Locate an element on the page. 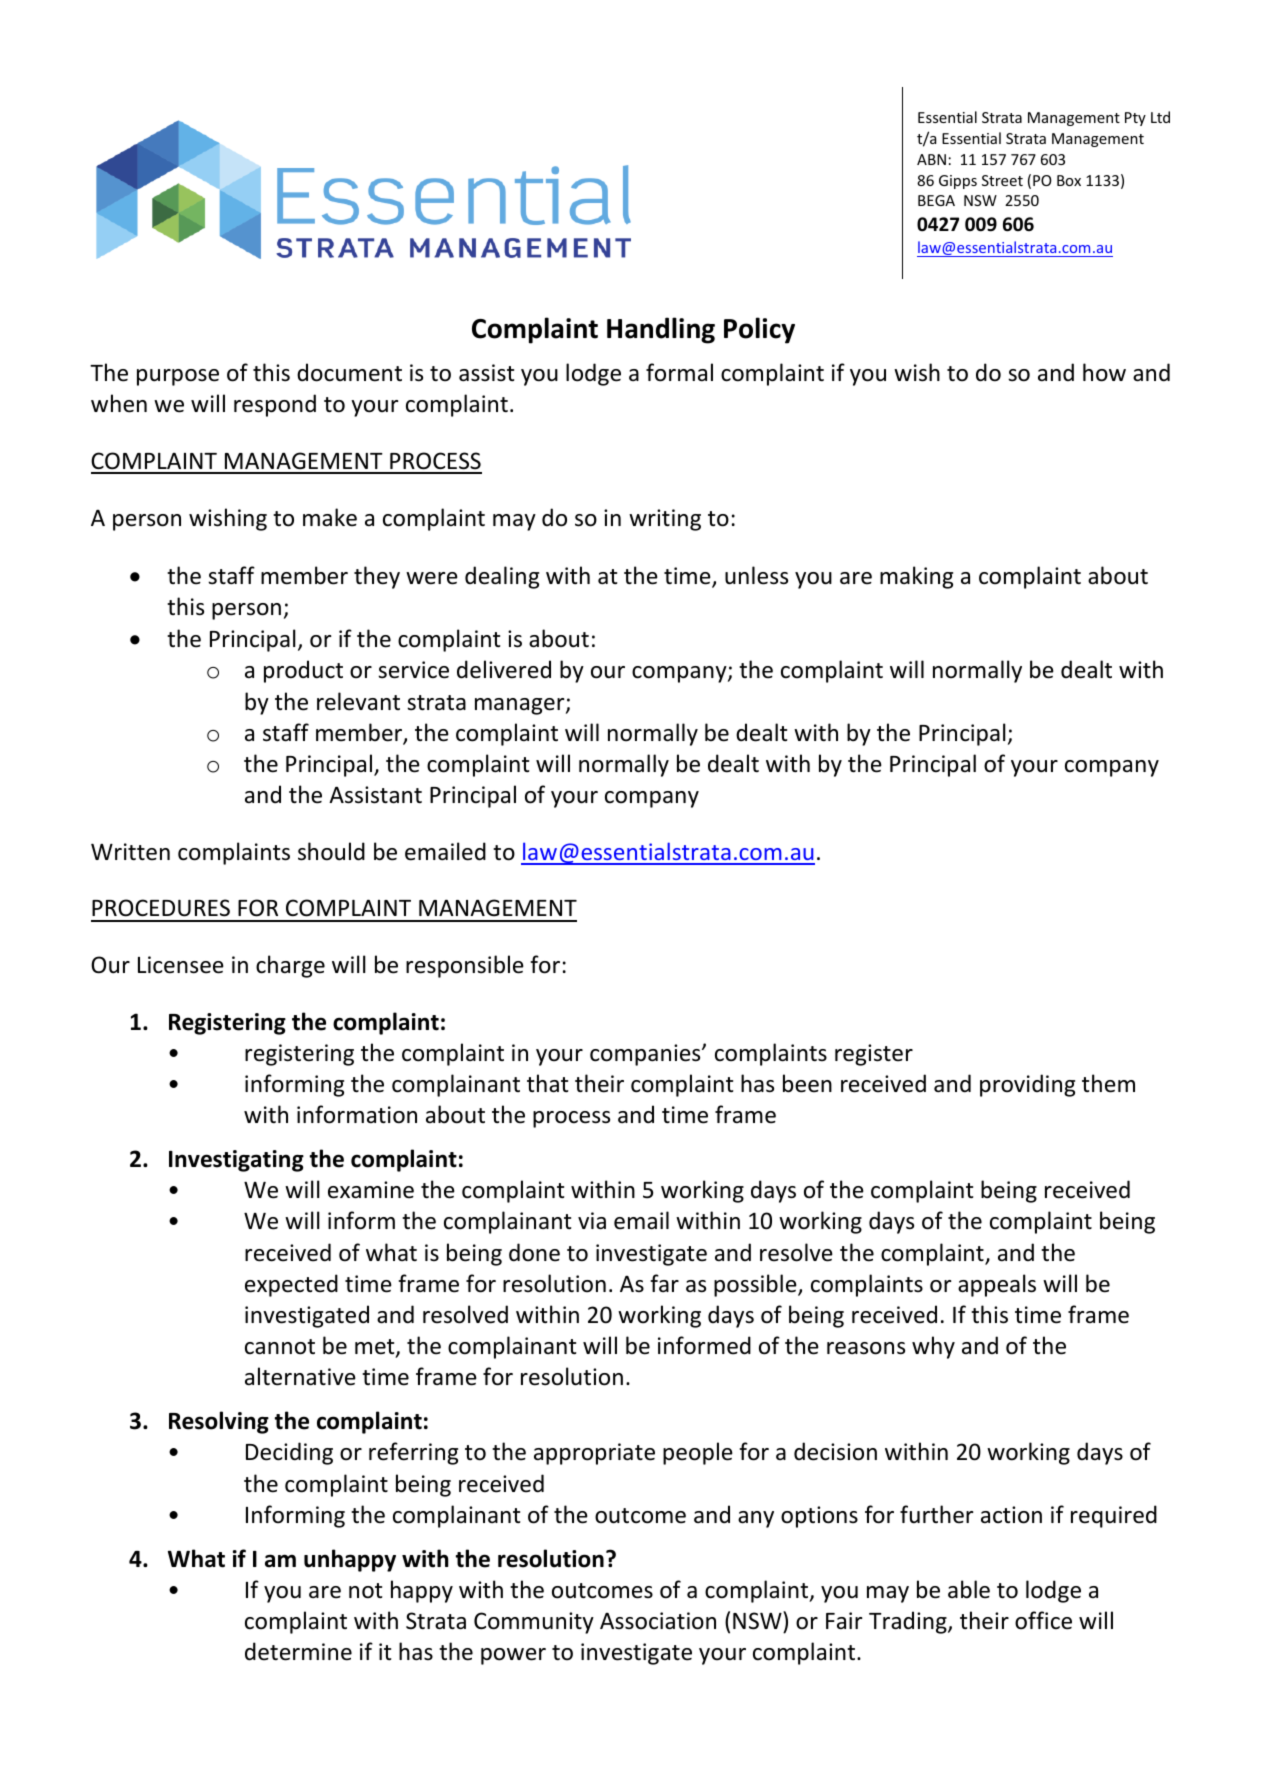  should is located at coordinates (331, 851).
